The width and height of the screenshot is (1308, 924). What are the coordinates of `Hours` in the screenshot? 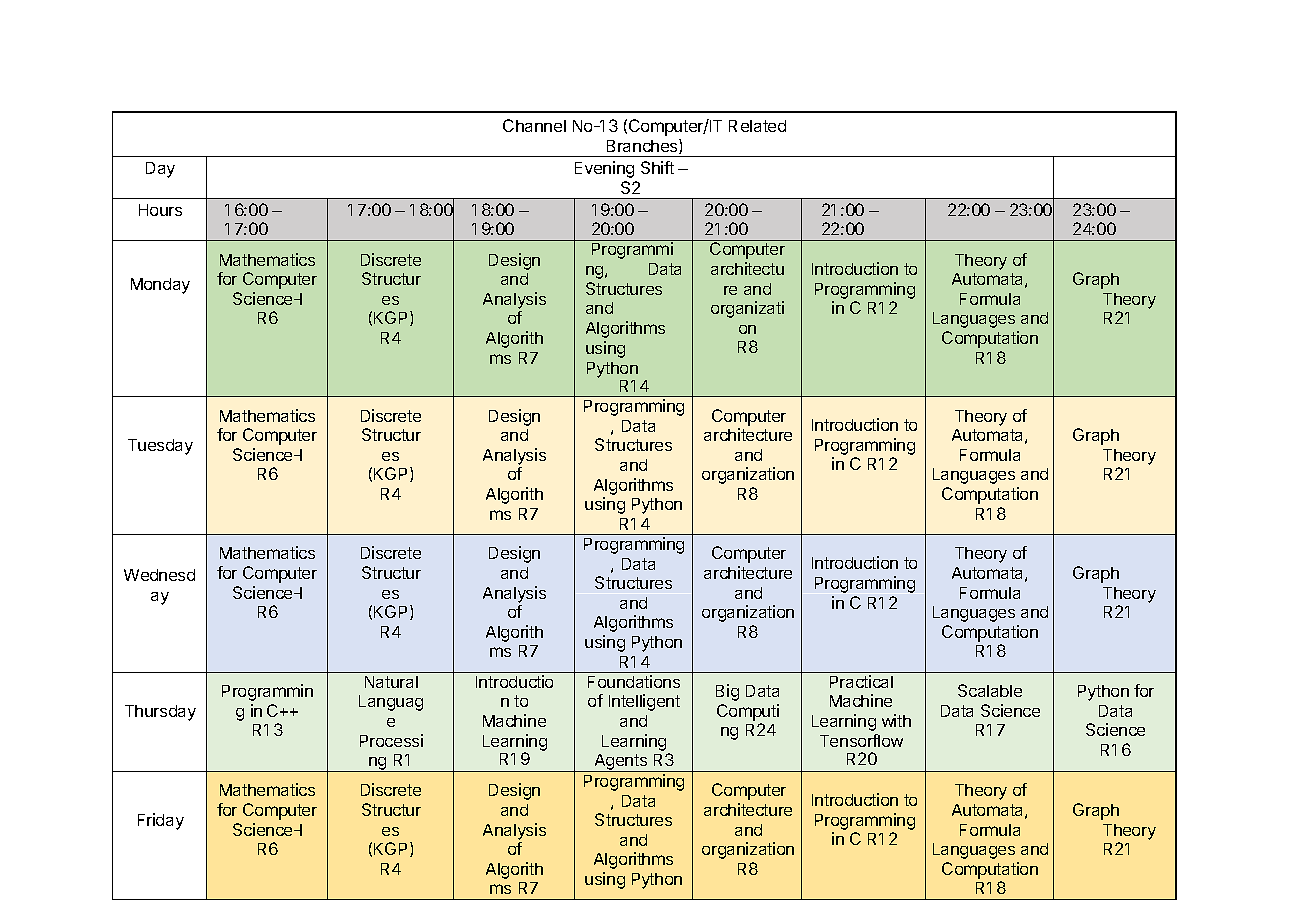 It's located at (160, 210).
